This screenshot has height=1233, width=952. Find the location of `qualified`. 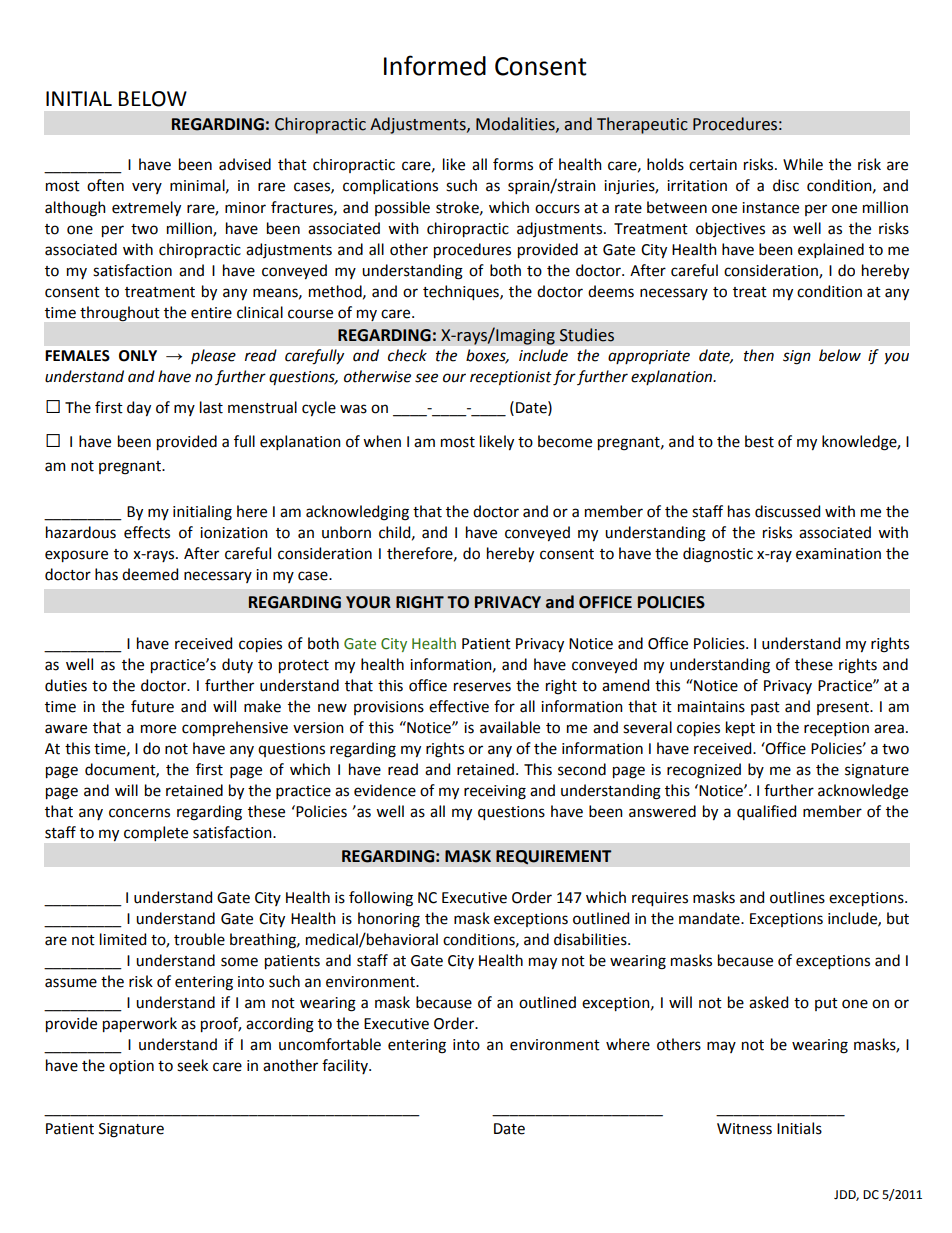

qualified is located at coordinates (766, 812).
